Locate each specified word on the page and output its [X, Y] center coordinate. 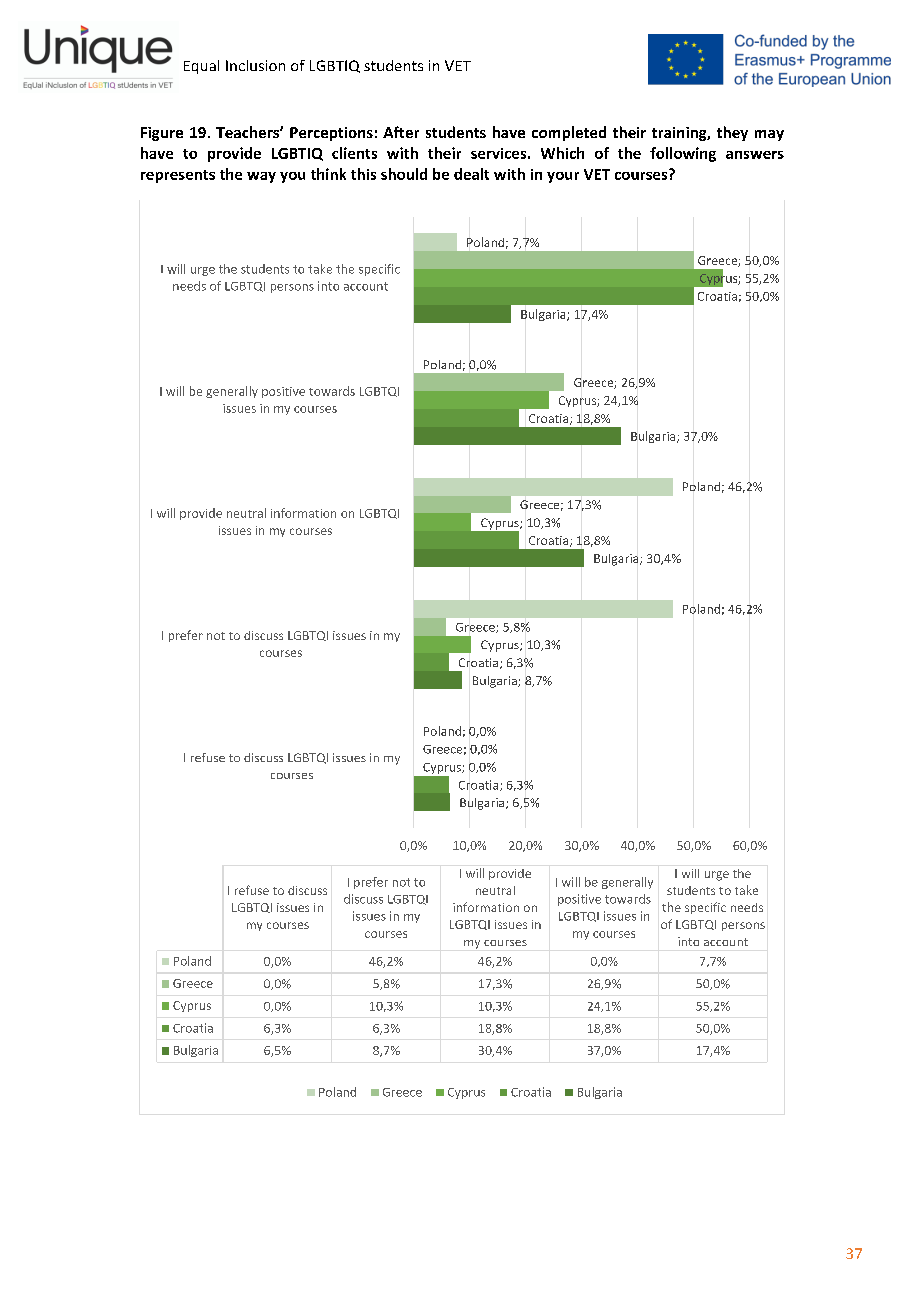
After [401, 132]
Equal [201, 67]
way [261, 177]
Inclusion [255, 65]
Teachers [248, 132]
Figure [162, 134]
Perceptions [331, 134]
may [769, 135]
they [732, 133]
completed [569, 133]
